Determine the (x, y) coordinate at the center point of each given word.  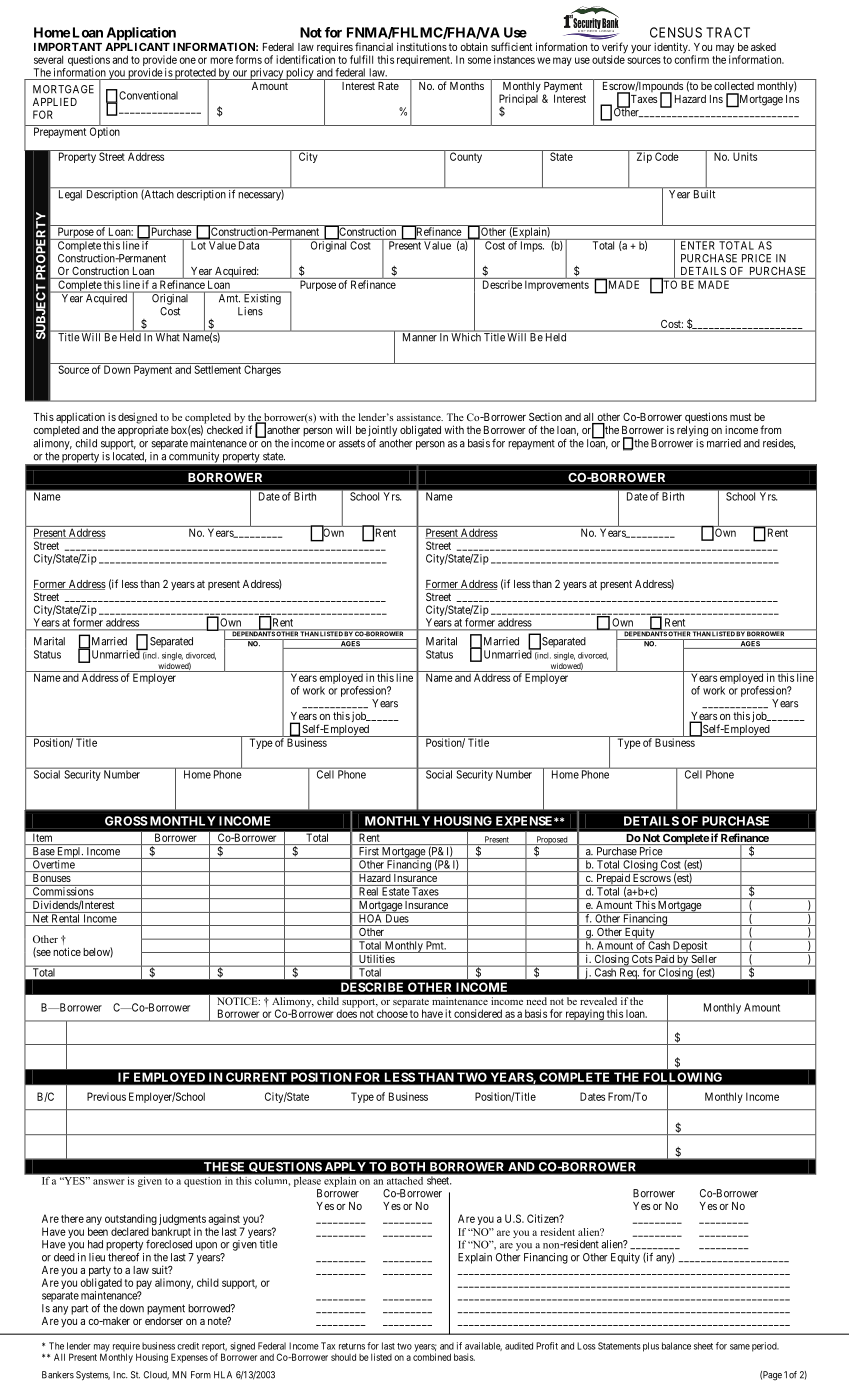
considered (478, 1013)
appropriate (143, 431)
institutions (422, 46)
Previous (106, 1096)
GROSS (126, 821)
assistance (420, 417)
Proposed (552, 841)
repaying (584, 1015)
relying (692, 431)
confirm (691, 59)
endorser (164, 1321)
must (740, 417)
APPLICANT (137, 47)
